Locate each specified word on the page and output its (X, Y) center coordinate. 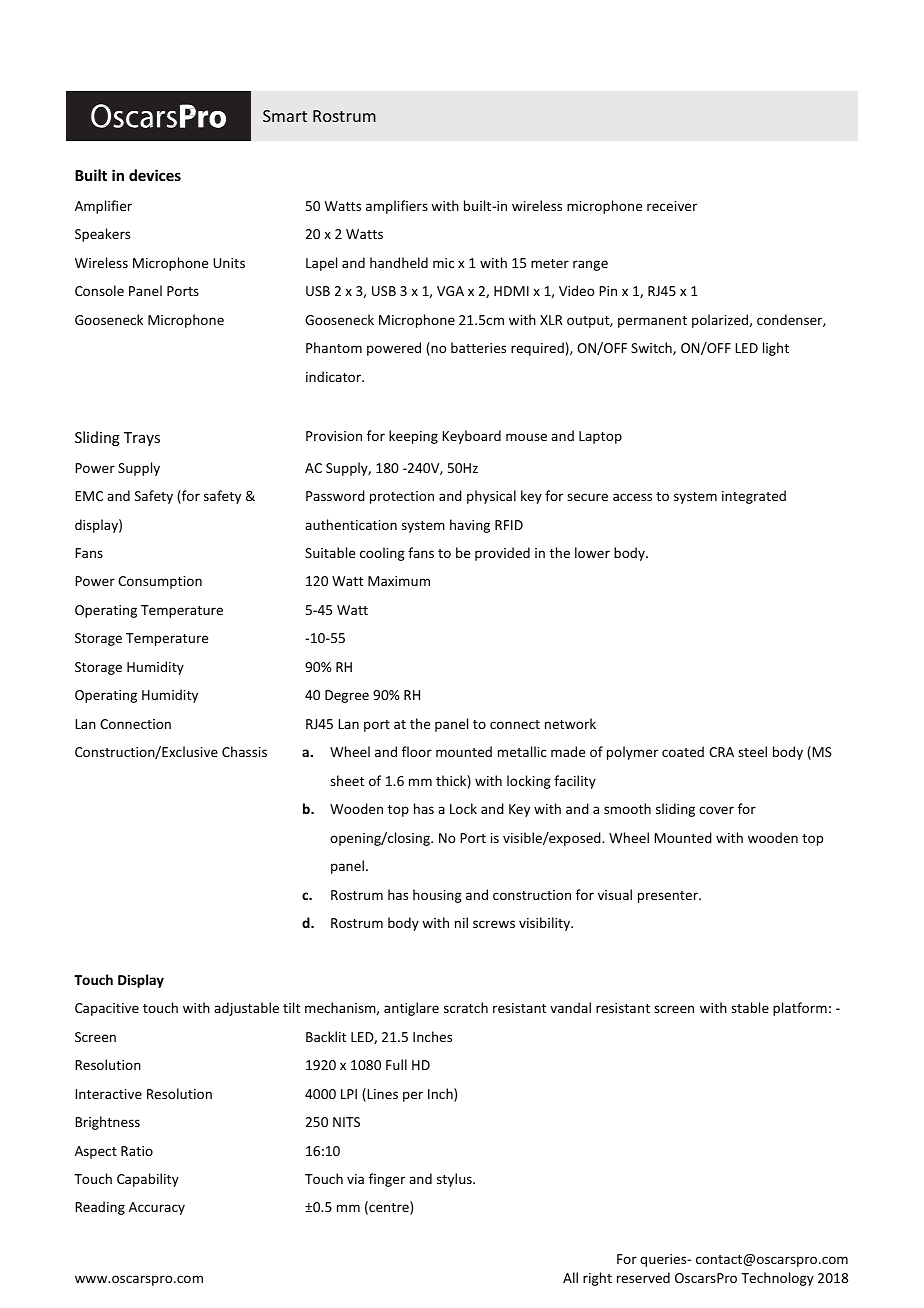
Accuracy (157, 1208)
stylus (455, 1180)
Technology (777, 1279)
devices (155, 175)
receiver (672, 206)
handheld (399, 262)
